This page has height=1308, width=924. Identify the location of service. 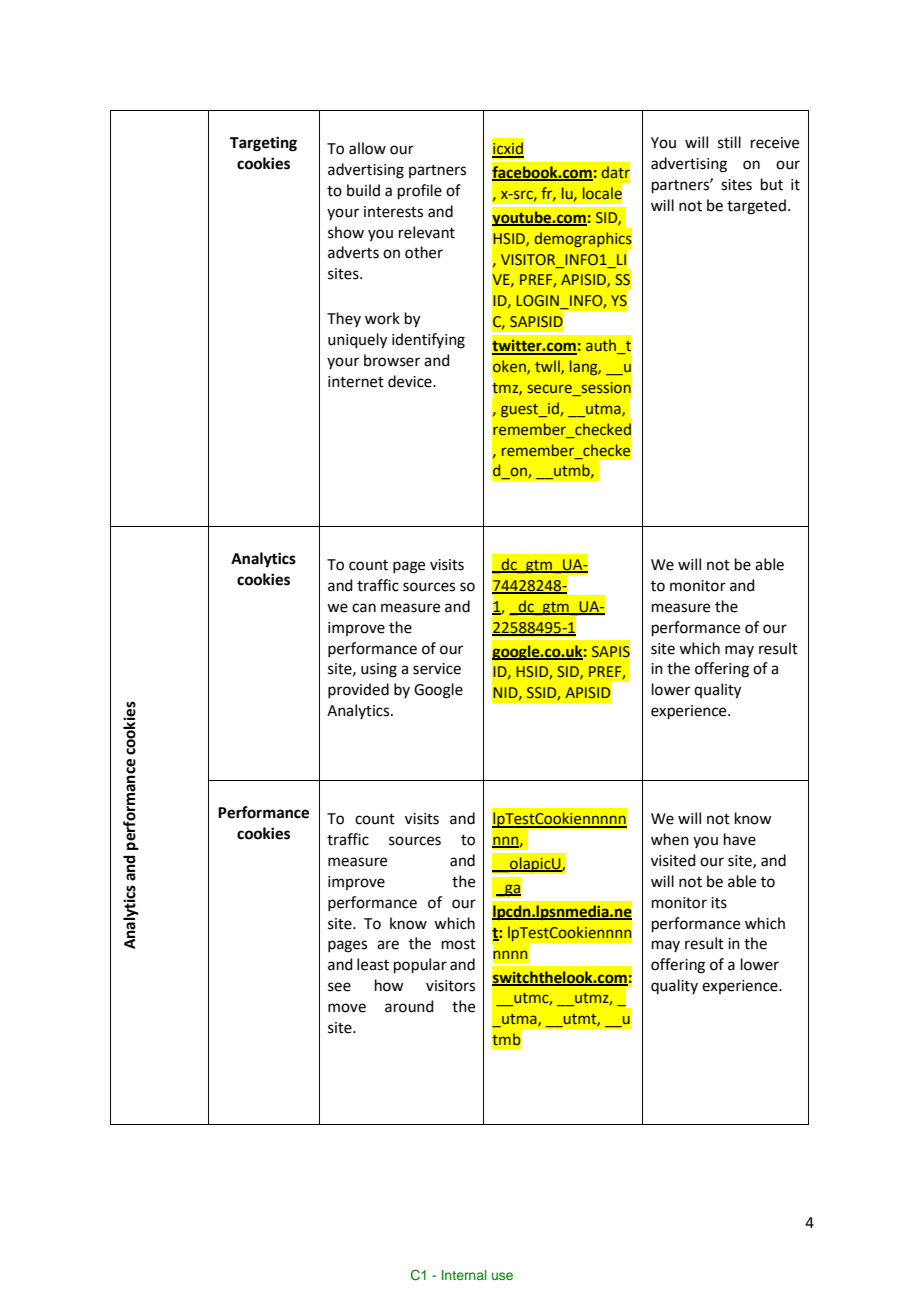
(437, 669).
